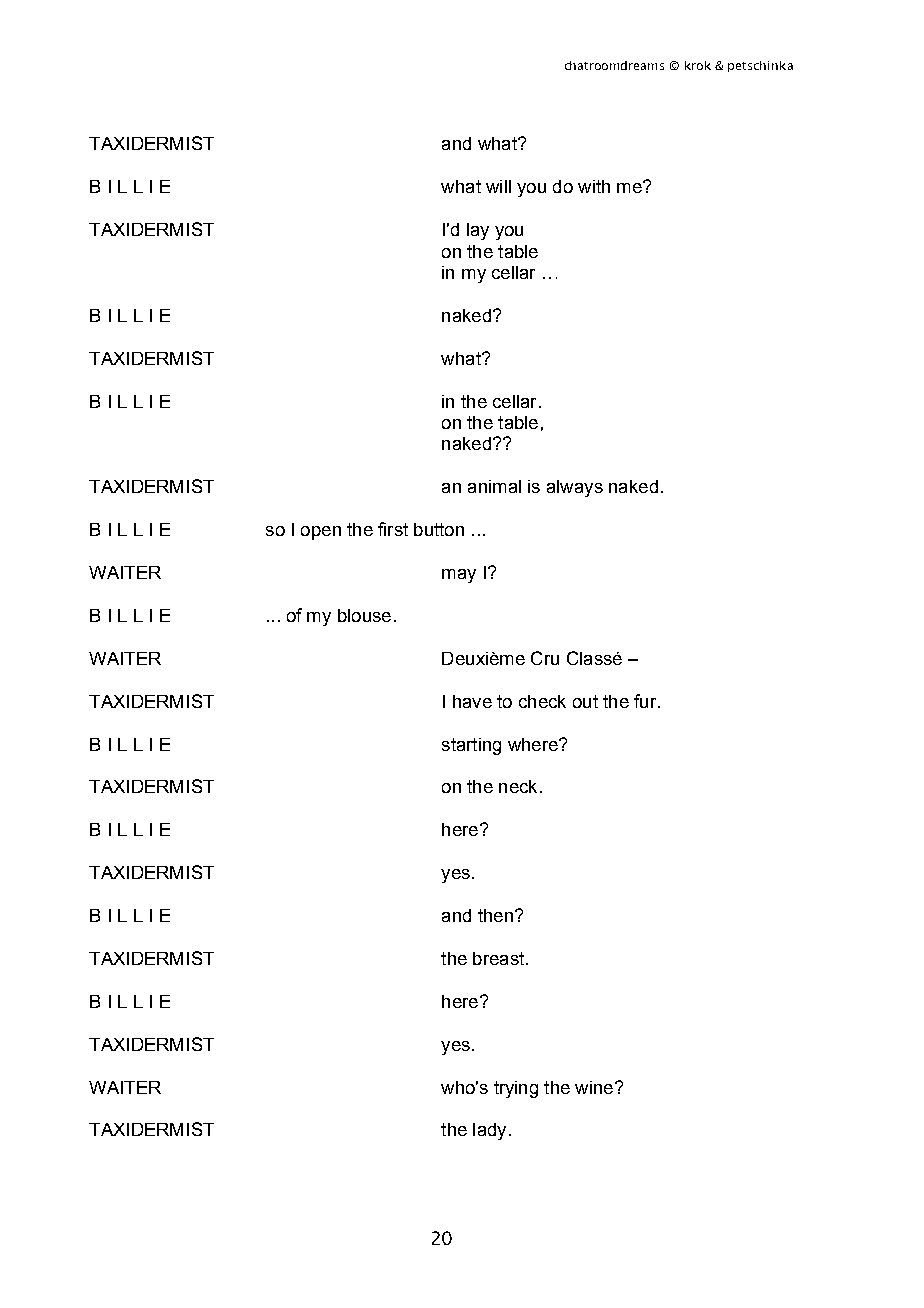 The image size is (924, 1308). I want to click on lay, so click(478, 231).
